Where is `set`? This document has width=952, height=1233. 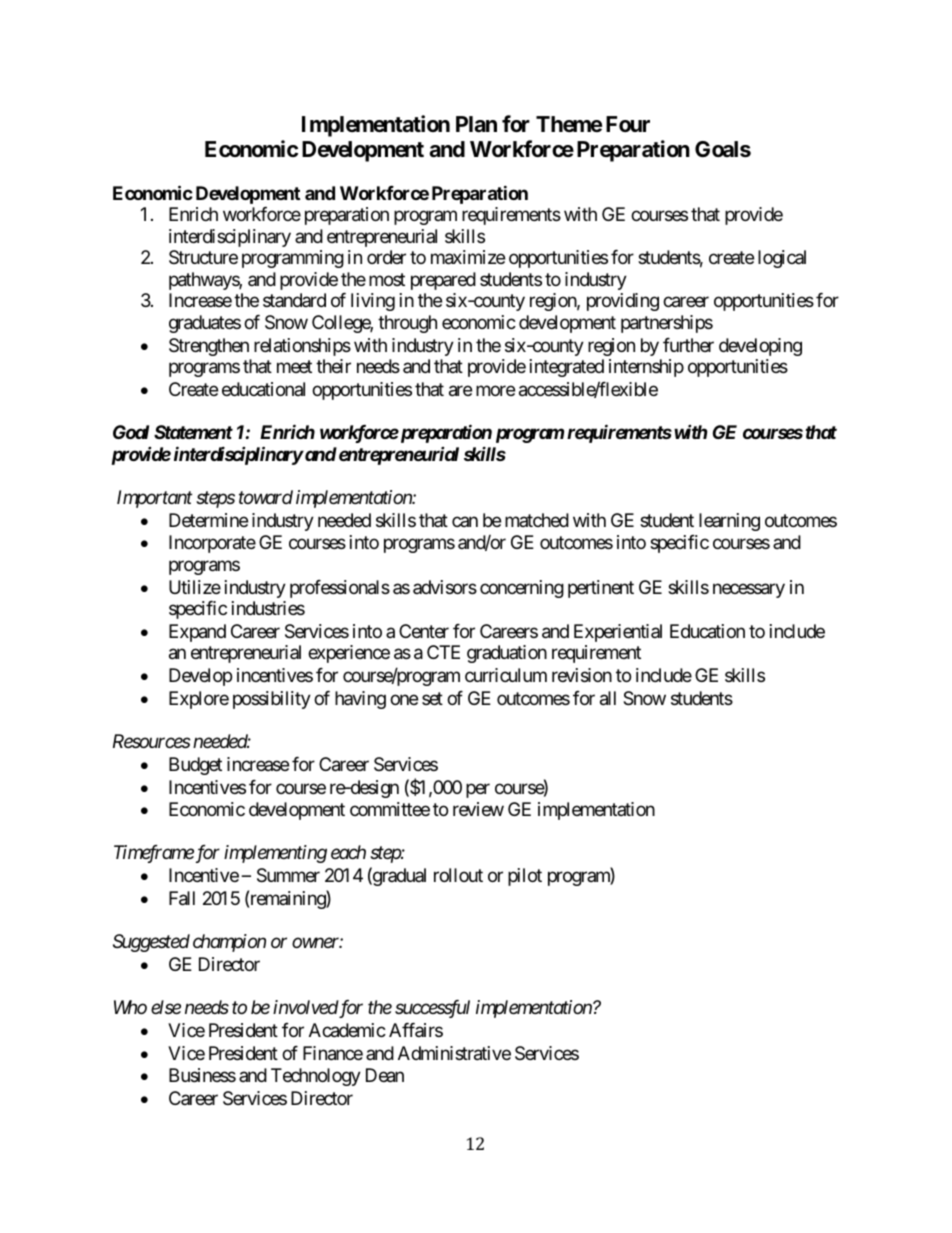
set is located at coordinates (432, 698).
